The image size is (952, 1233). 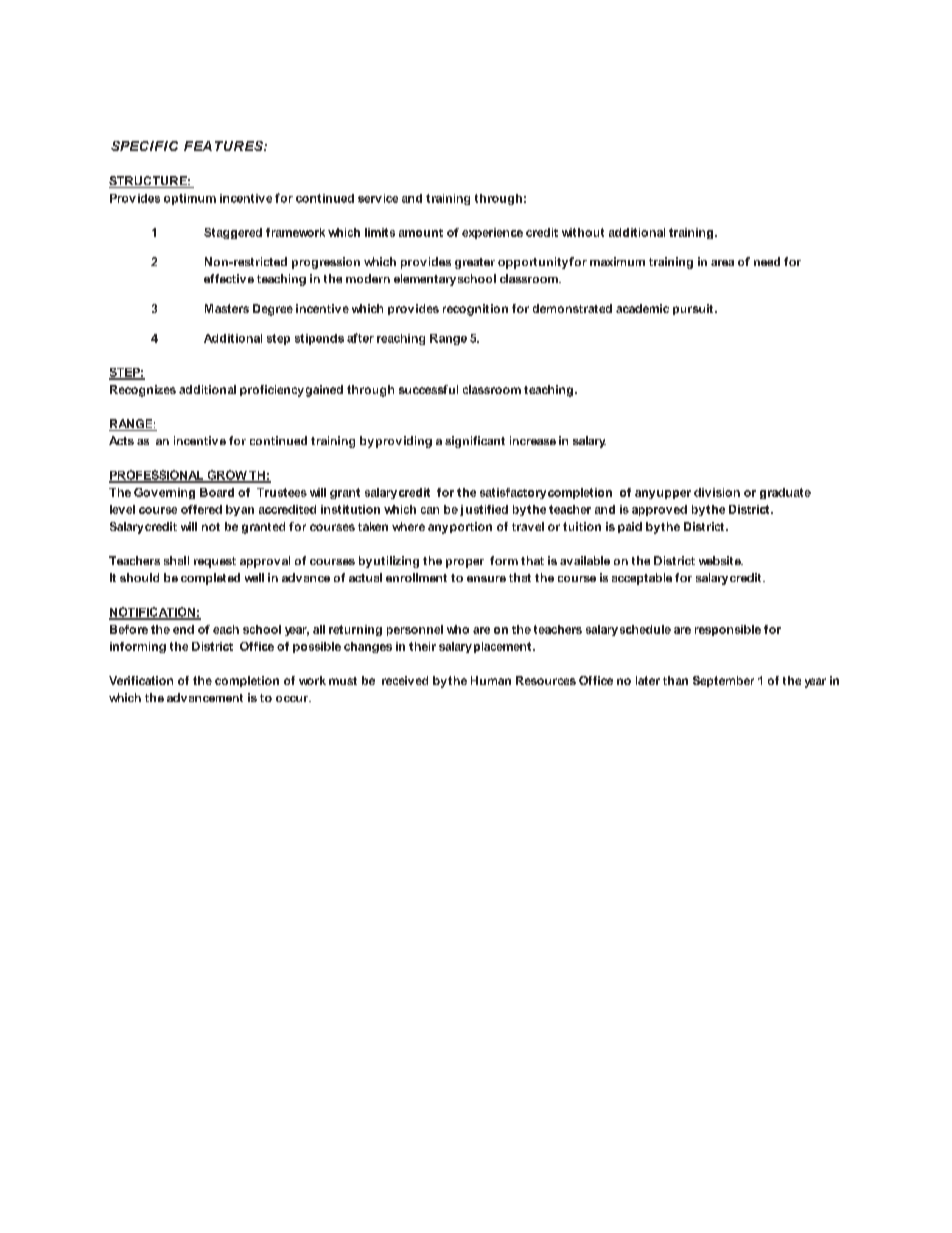 What do you see at coordinates (215, 562) in the screenshot?
I see `request` at bounding box center [215, 562].
